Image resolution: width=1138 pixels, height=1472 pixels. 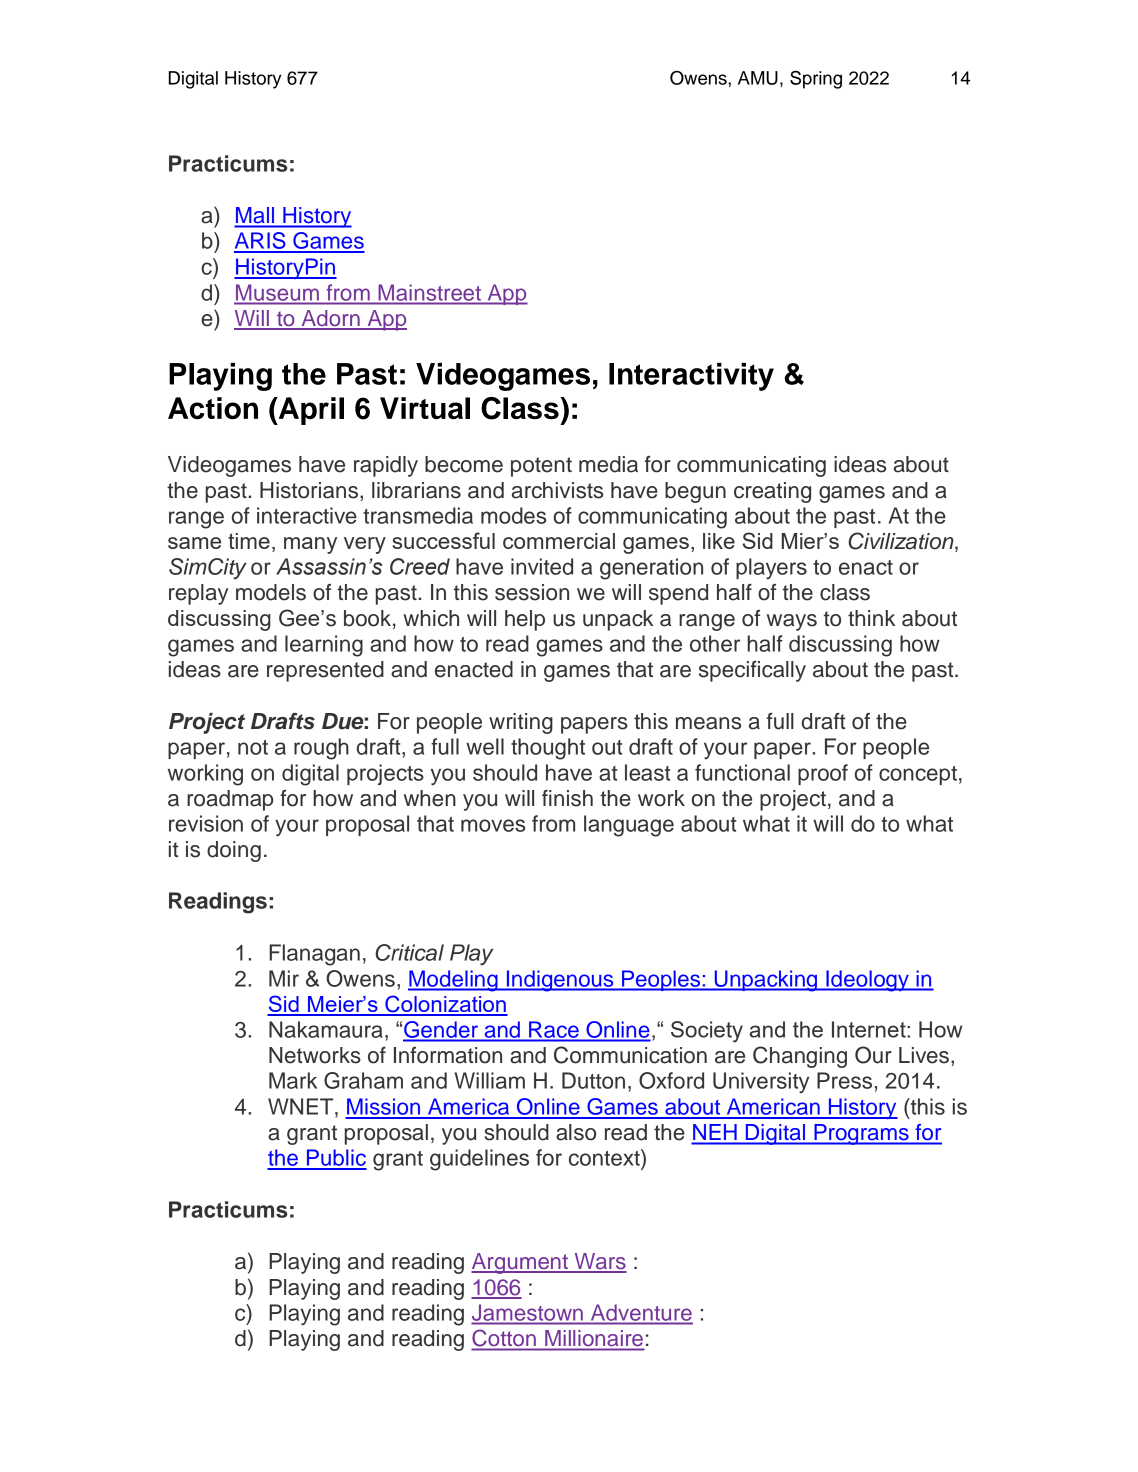 What do you see at coordinates (520, 1263) in the page?
I see `Argument` at bounding box center [520, 1263].
